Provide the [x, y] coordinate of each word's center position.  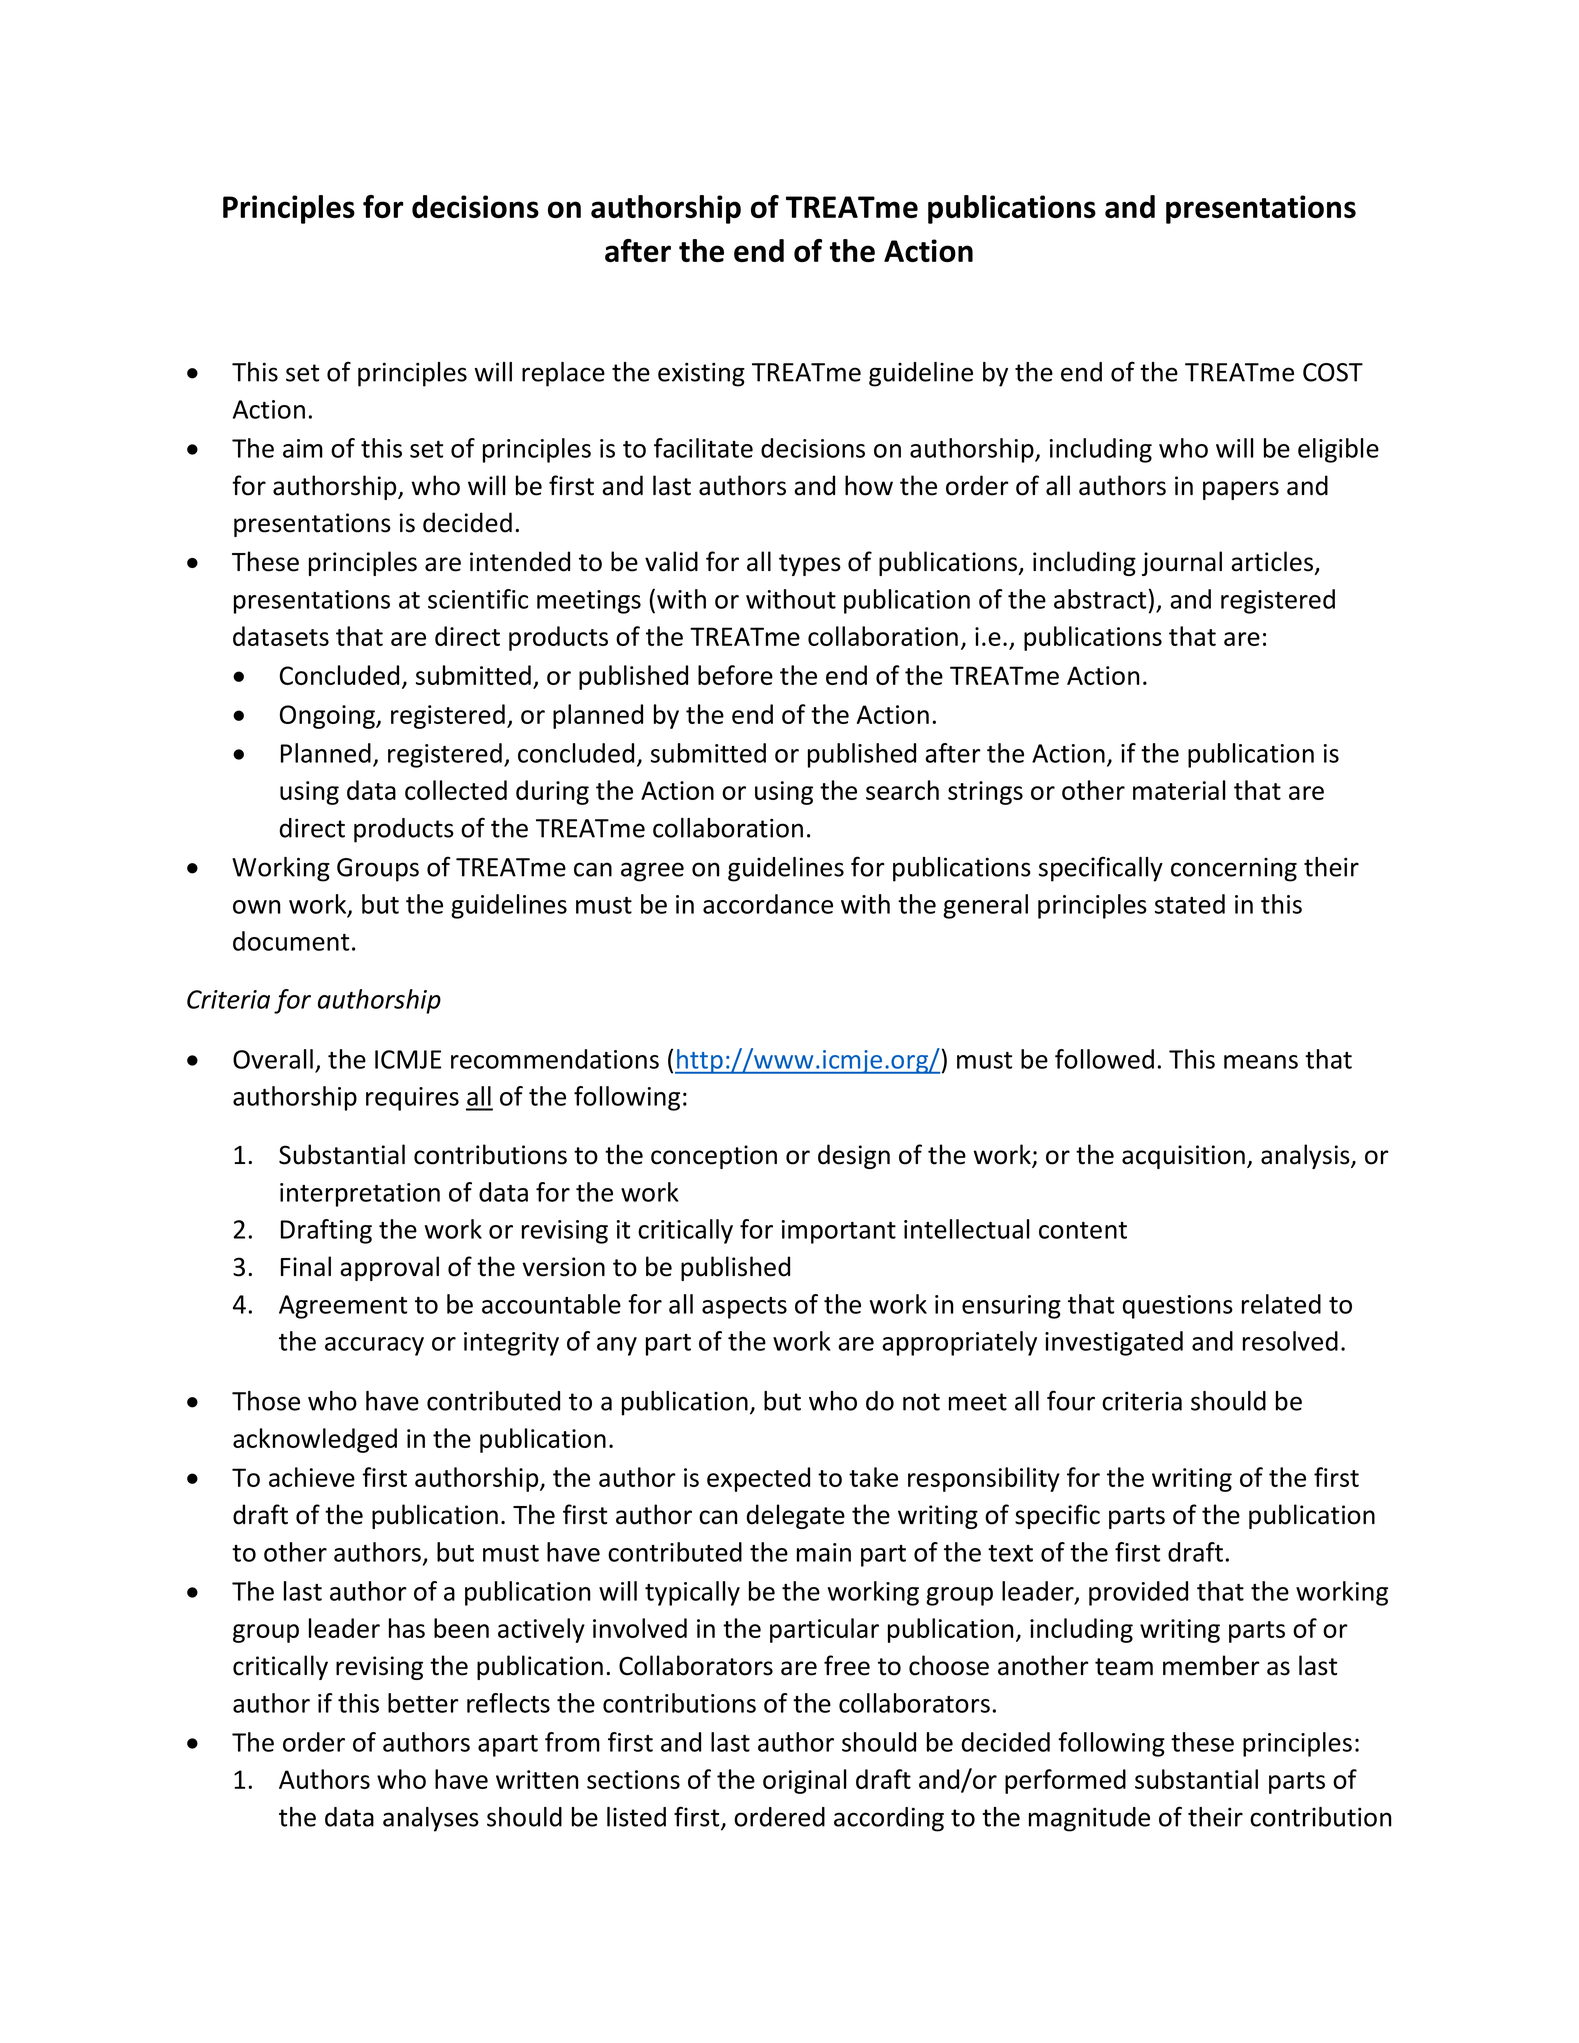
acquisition [1183, 1157]
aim [303, 448]
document [291, 941]
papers [1241, 490]
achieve [312, 1477]
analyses [431, 1819]
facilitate [703, 448]
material [1179, 790]
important [839, 1232]
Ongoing [328, 717]
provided [1138, 1593]
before [735, 675]
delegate [796, 1516]
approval [389, 1268]
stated [1190, 904]
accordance [768, 904]
